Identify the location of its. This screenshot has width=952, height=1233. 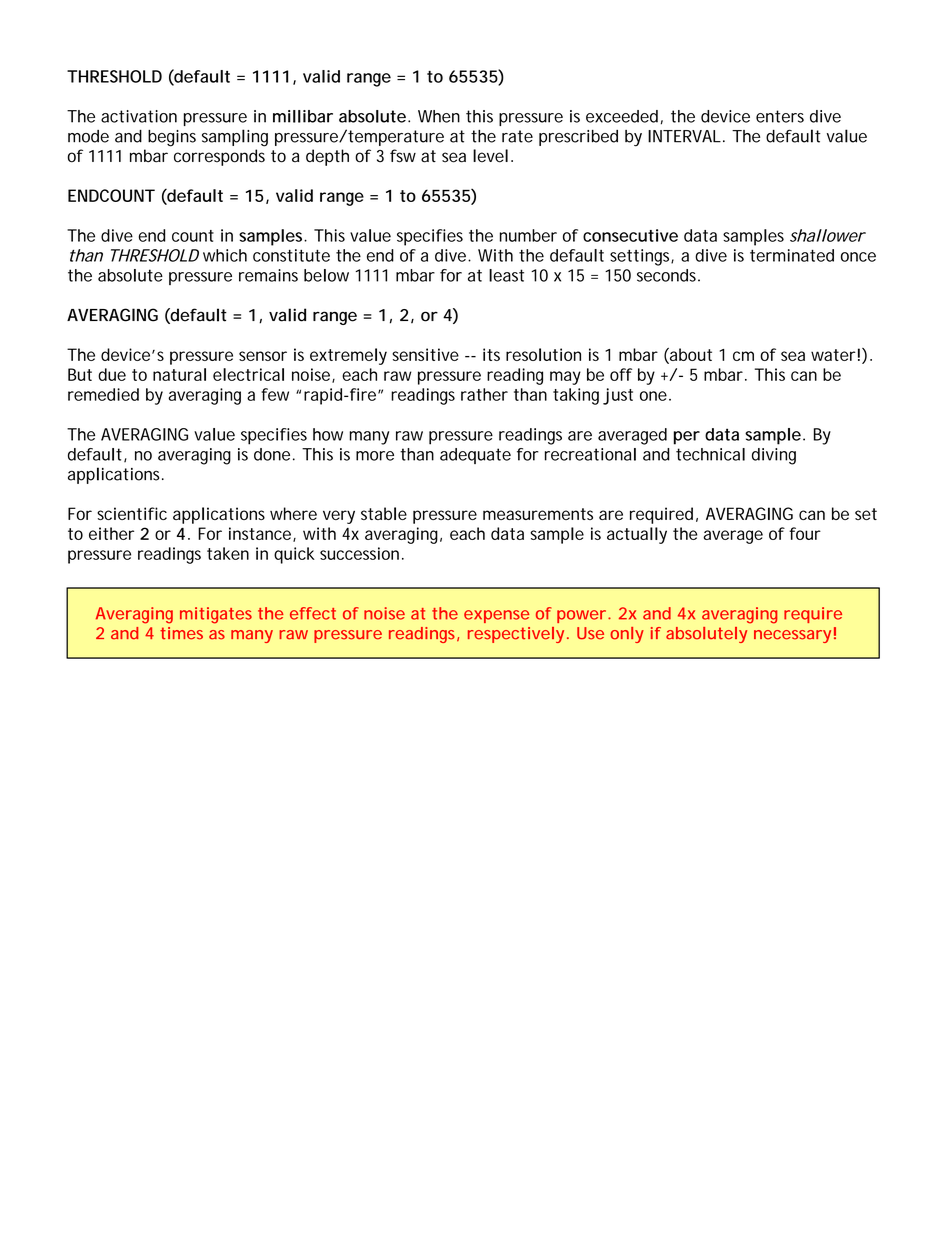
(491, 354).
